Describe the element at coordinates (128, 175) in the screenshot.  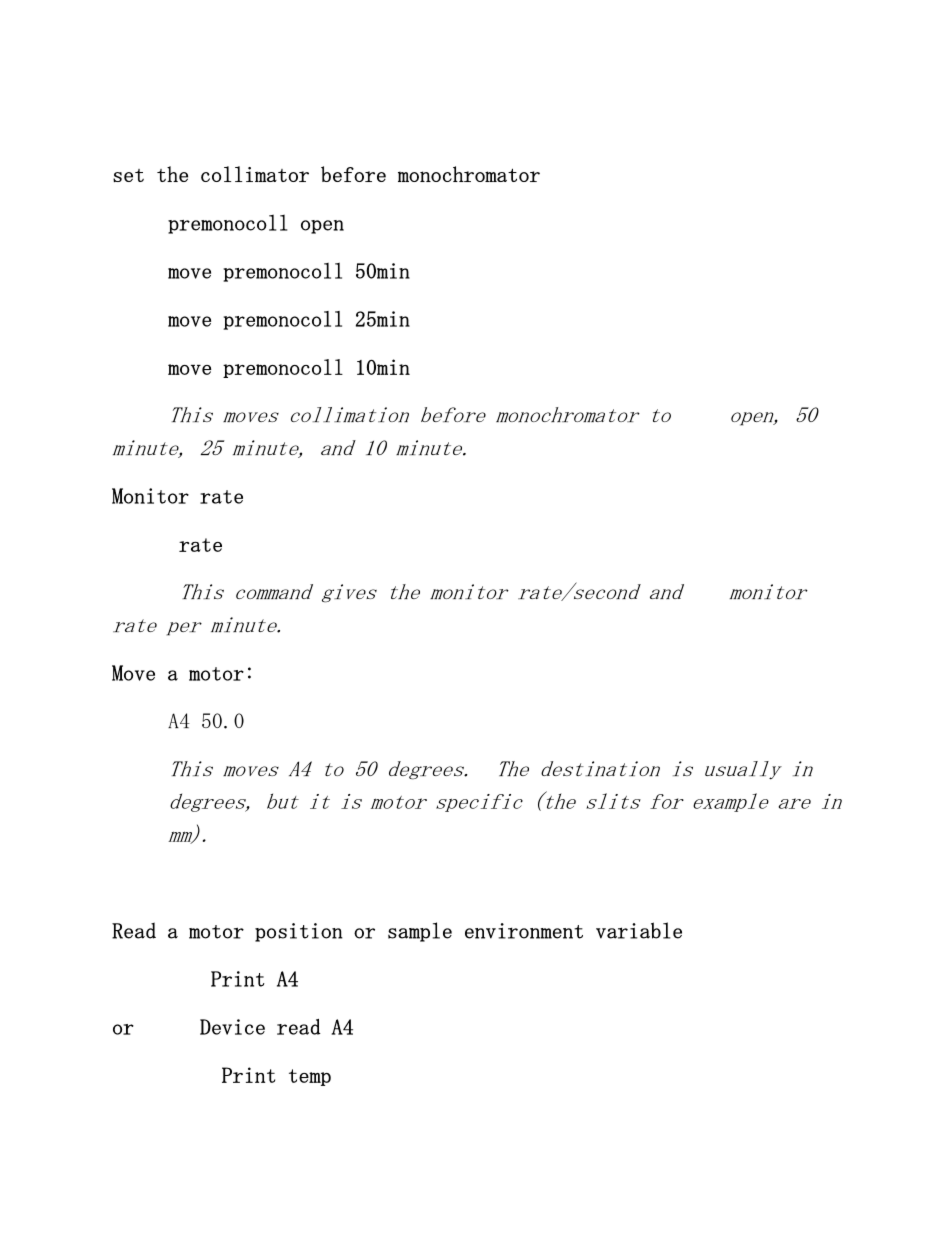
I see `set` at that location.
